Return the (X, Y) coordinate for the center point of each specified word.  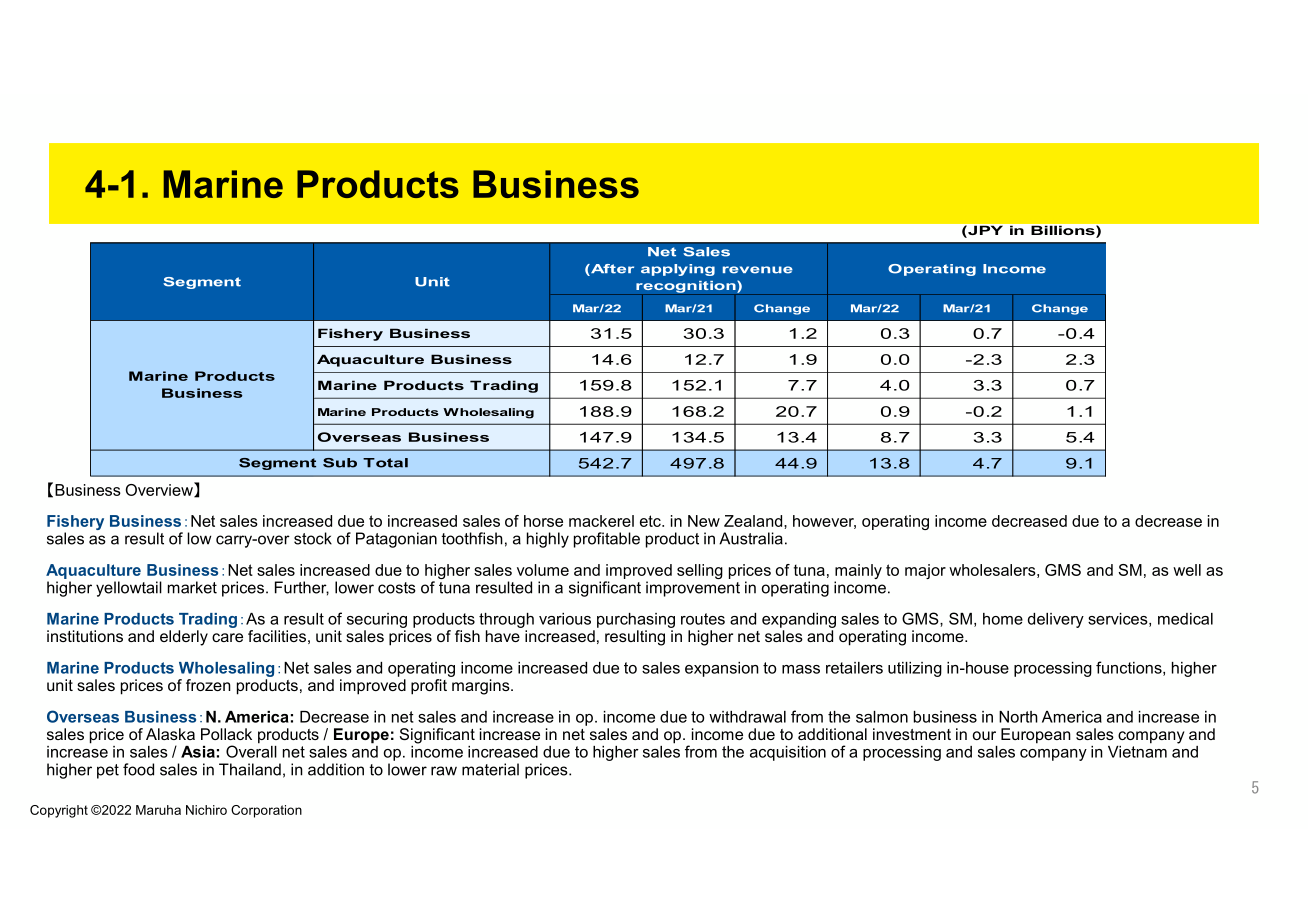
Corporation (266, 811)
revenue (758, 270)
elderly (184, 638)
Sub (340, 463)
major (925, 571)
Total (385, 463)
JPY (984, 232)
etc (651, 521)
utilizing (915, 669)
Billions (1064, 232)
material (490, 769)
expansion (722, 669)
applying (678, 270)
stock (313, 538)
